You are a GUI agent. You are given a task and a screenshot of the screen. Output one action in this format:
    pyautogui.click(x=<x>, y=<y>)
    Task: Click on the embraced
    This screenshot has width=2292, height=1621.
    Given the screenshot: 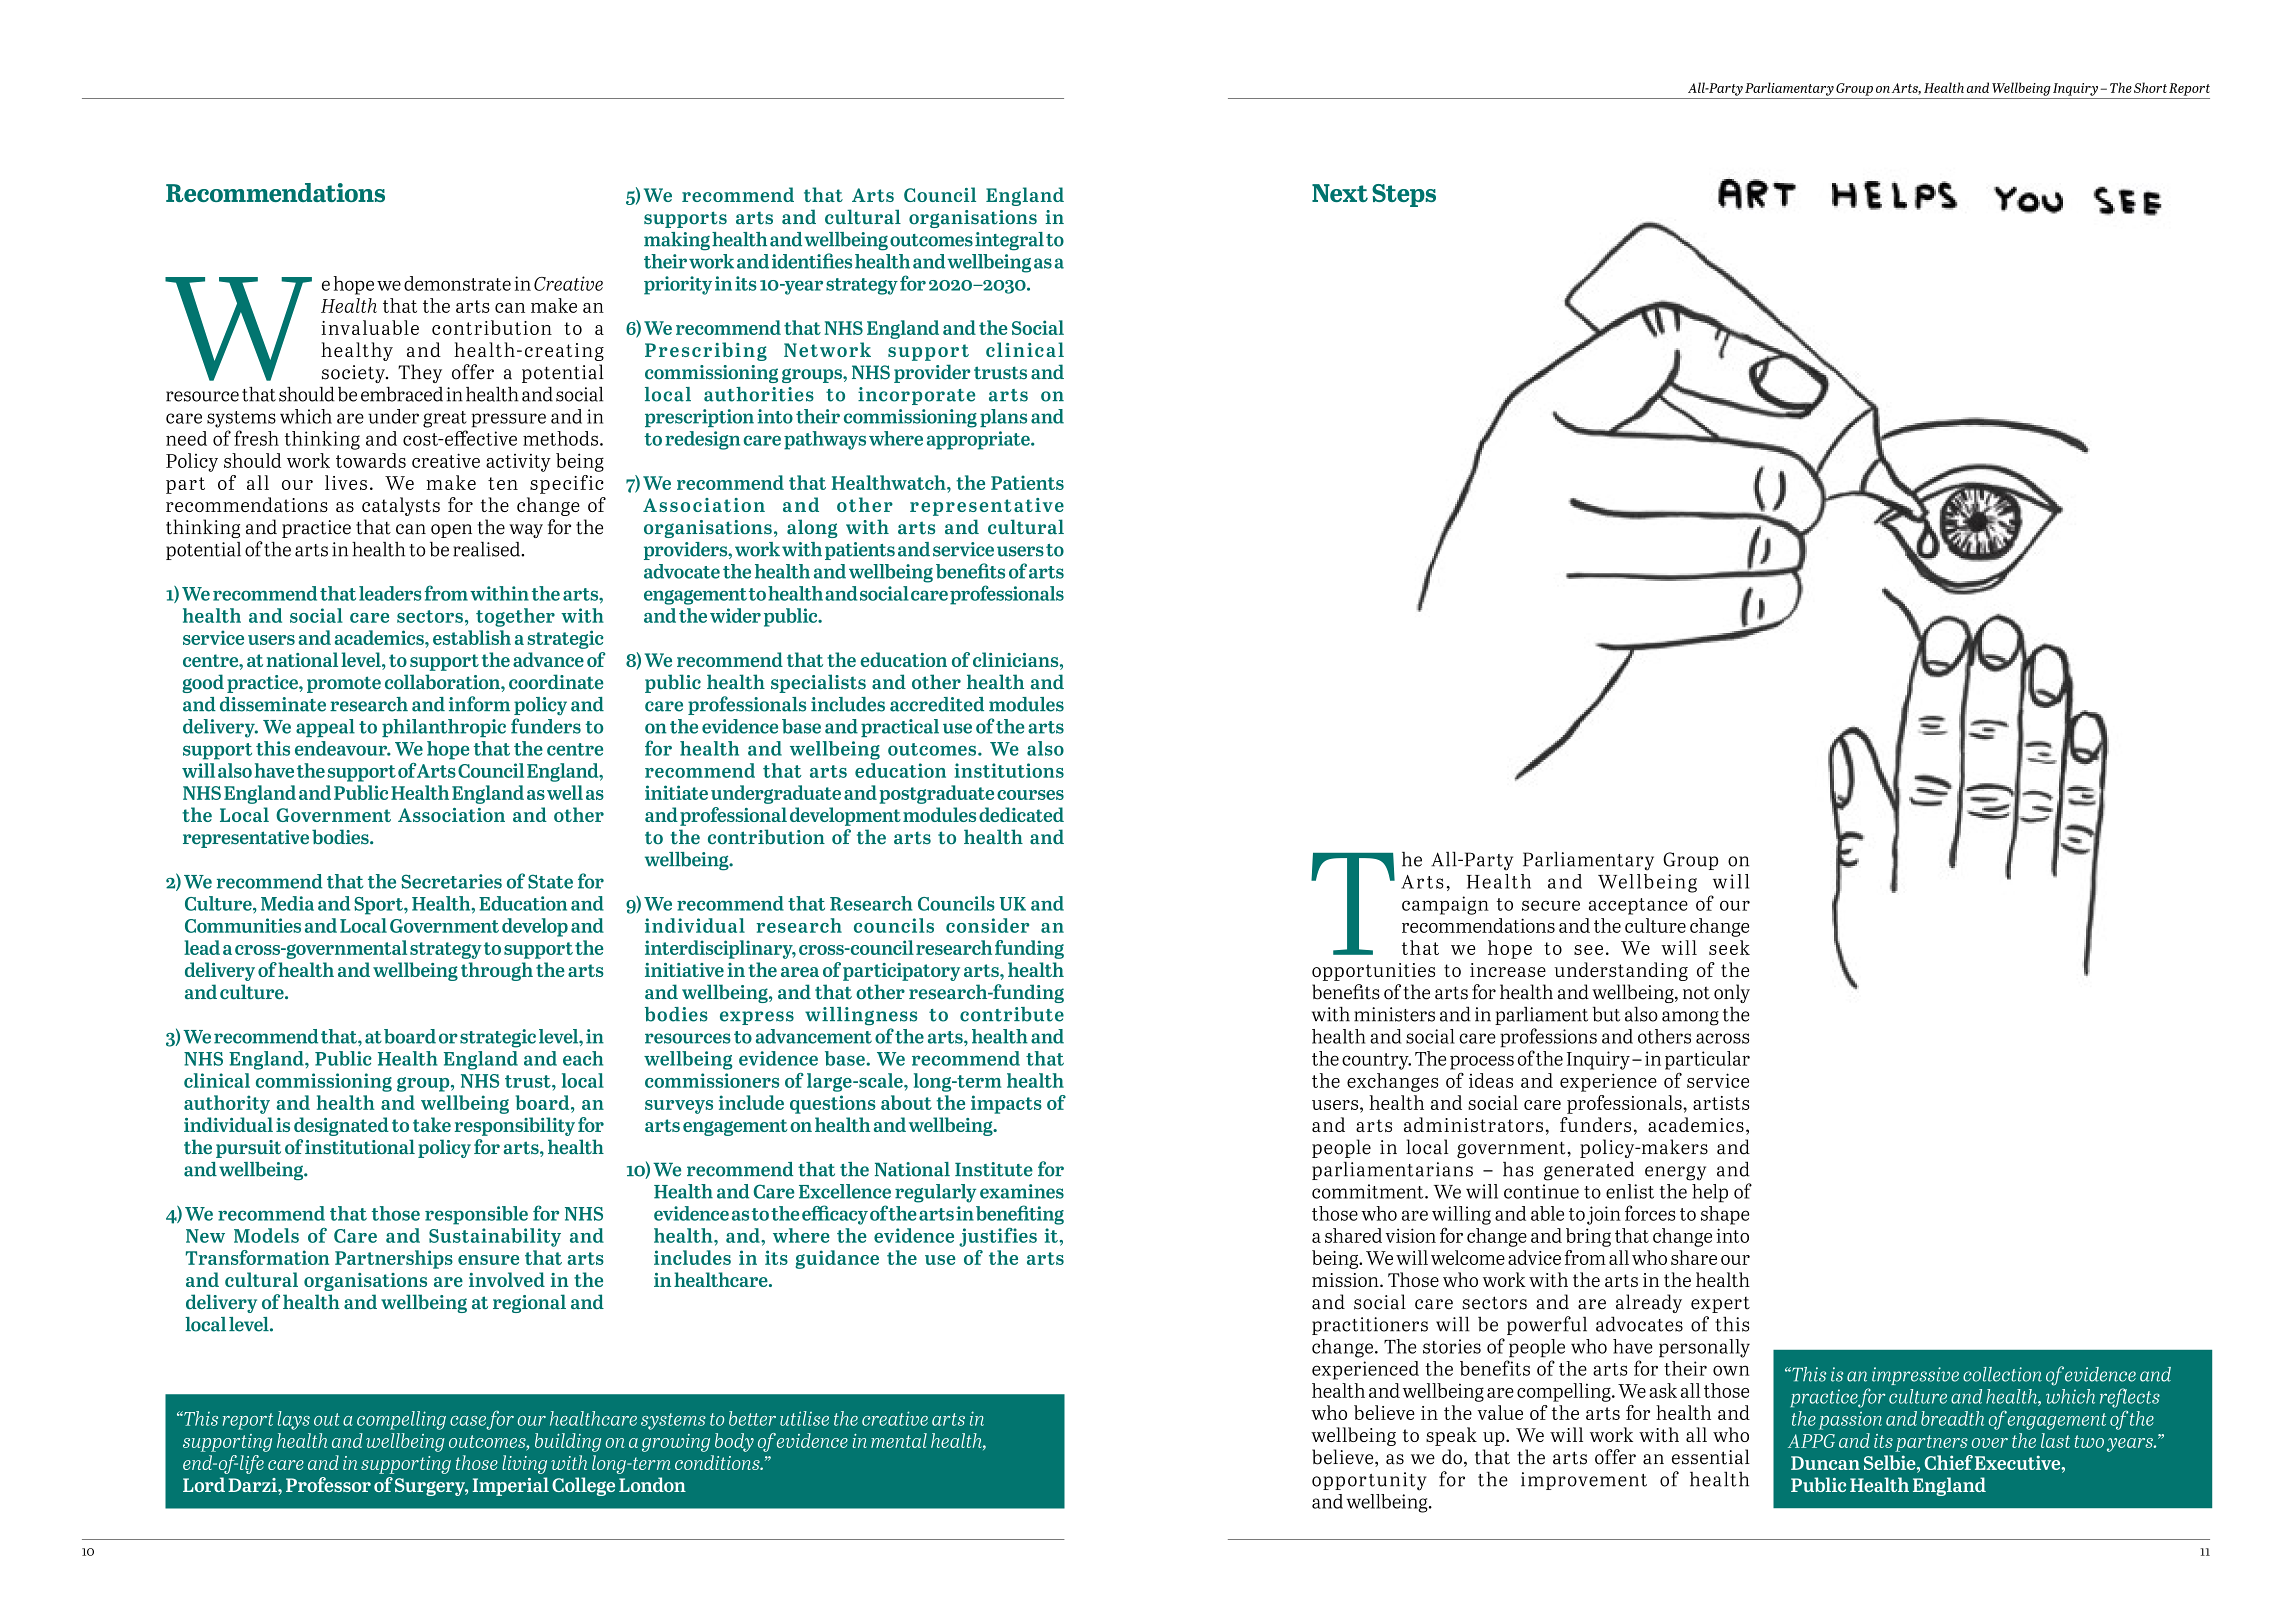 What is the action you would take?
    pyautogui.click(x=402, y=394)
